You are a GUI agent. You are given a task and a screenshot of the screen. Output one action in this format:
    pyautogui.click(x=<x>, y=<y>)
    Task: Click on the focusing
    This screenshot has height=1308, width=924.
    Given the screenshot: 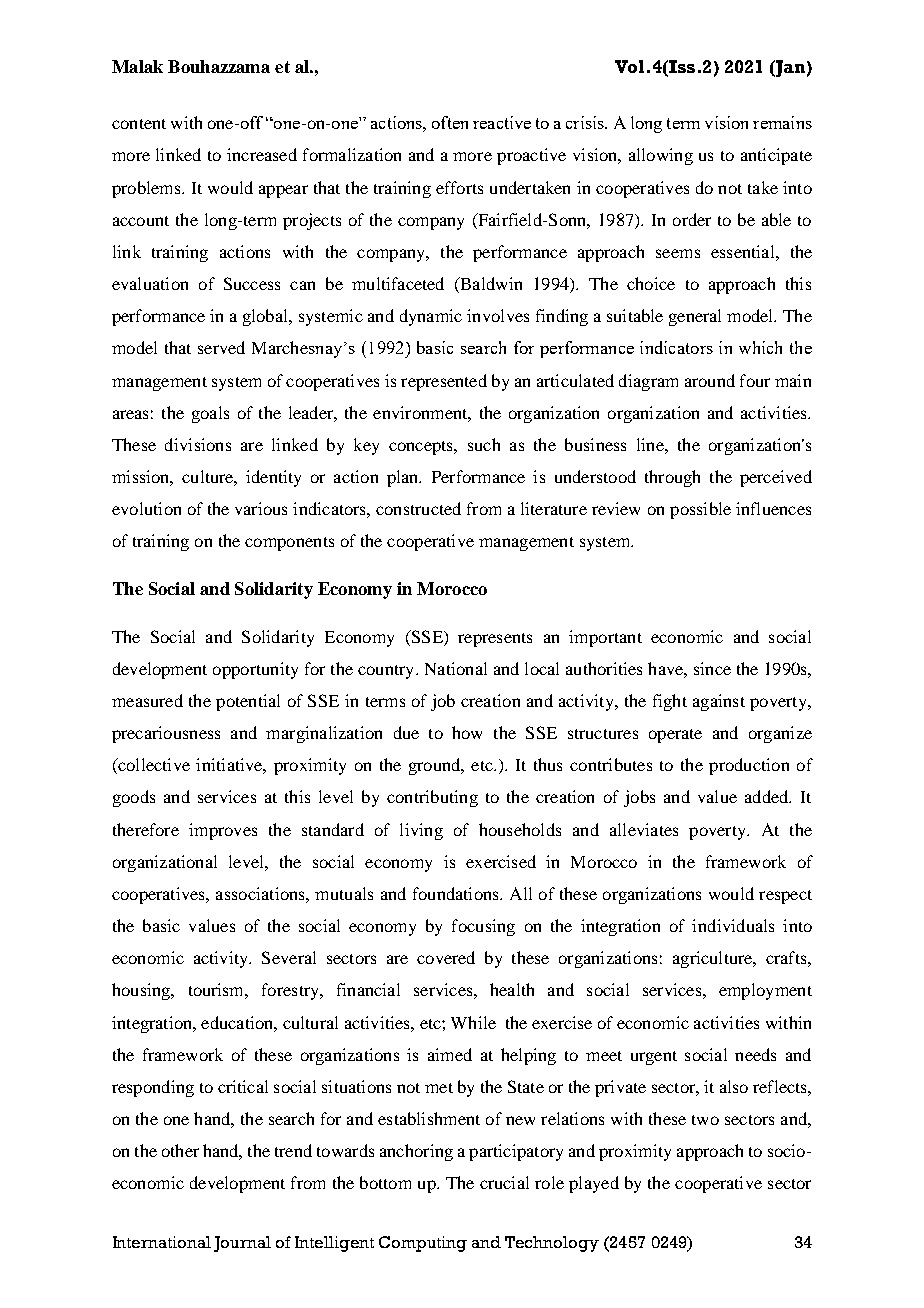 What is the action you would take?
    pyautogui.click(x=483, y=927)
